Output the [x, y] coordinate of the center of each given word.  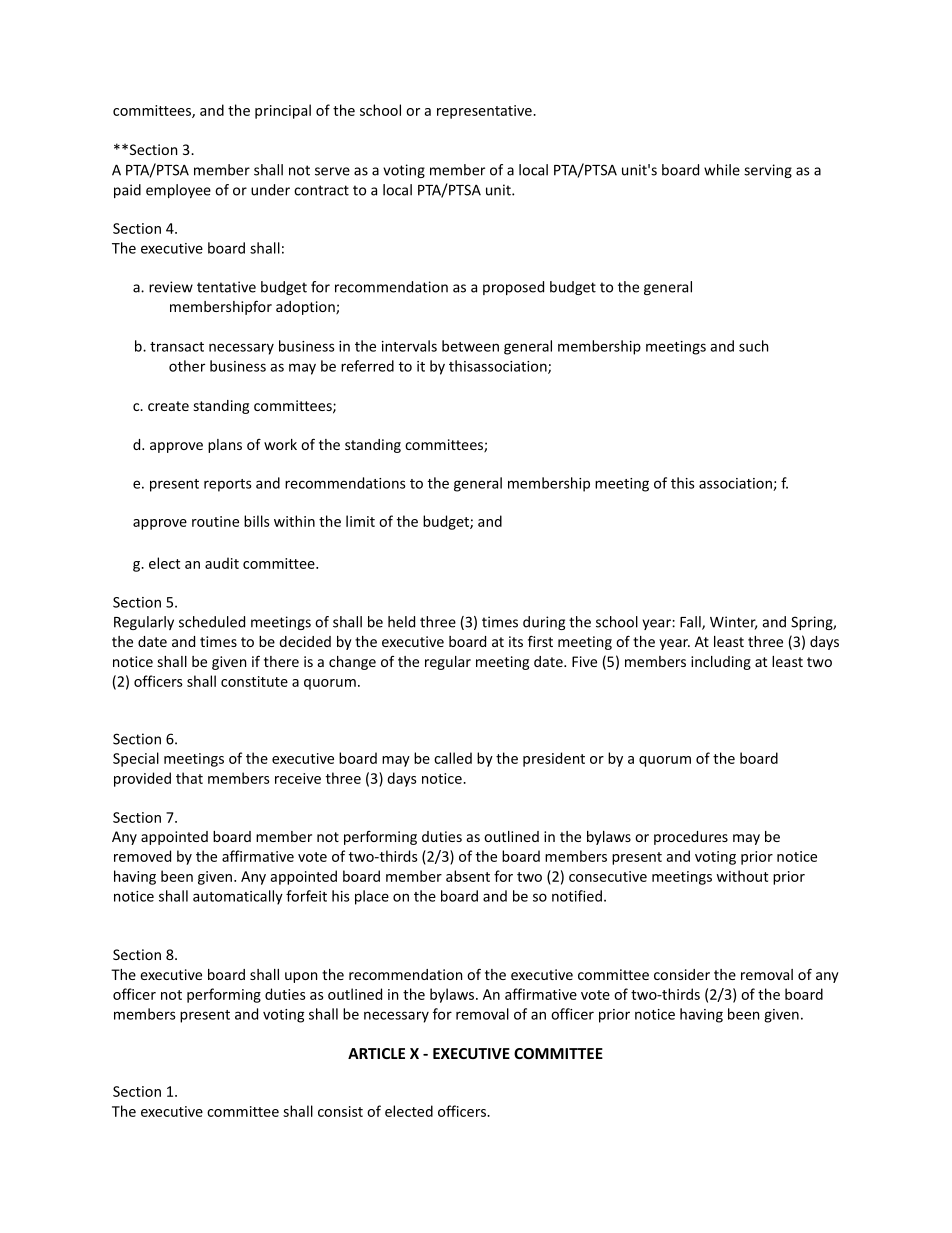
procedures [691, 838]
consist [340, 1111]
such [753, 346]
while [722, 170]
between [470, 346]
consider [682, 974]
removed [142, 856]
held [401, 622]
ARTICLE [376, 1053]
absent [468, 876]
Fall [691, 623]
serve [332, 171]
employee [178, 191]
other [187, 366]
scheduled [212, 622]
